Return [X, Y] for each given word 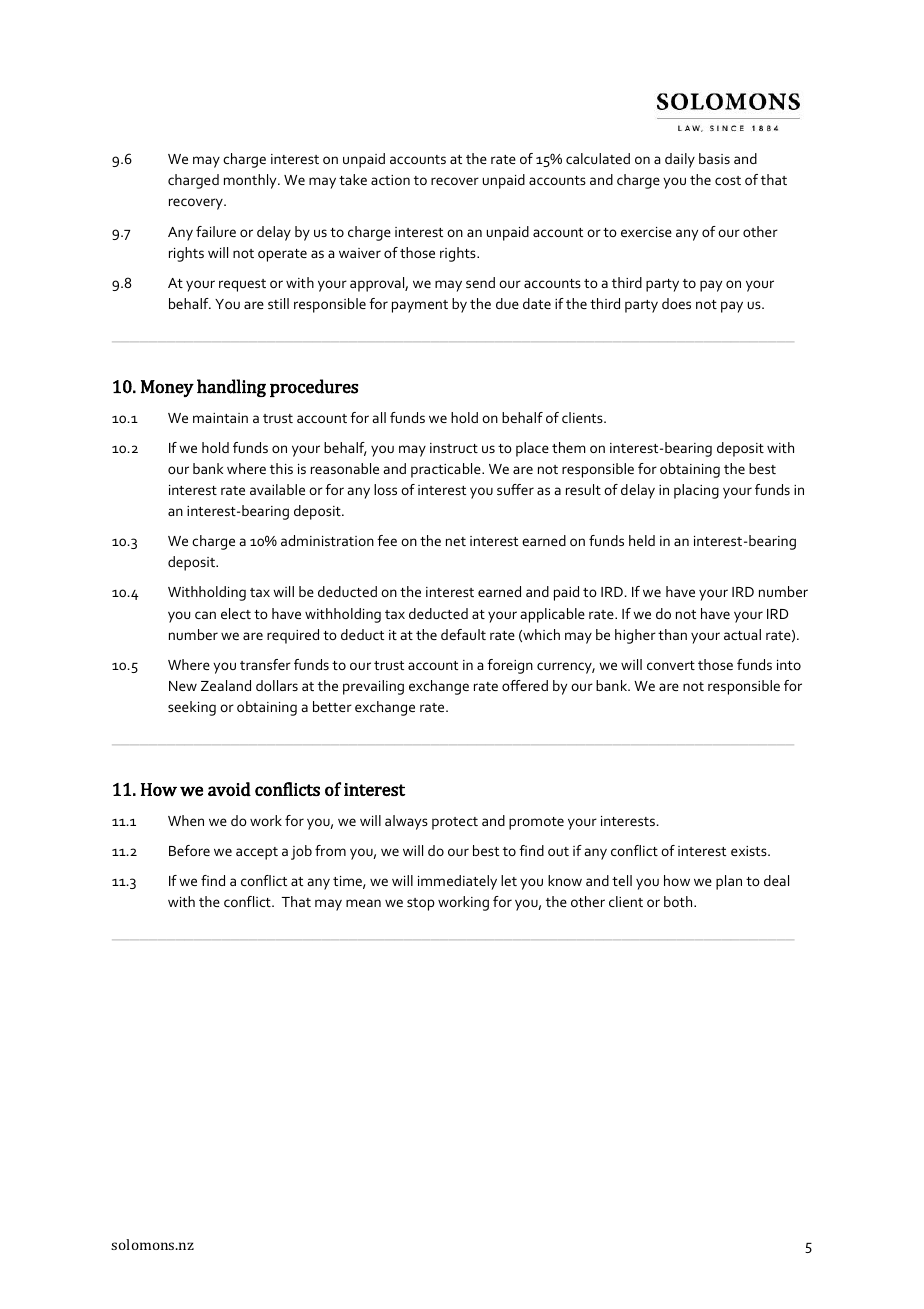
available [277, 489]
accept [257, 853]
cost [728, 180]
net [456, 541]
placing [696, 491]
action [390, 180]
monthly [251, 181]
